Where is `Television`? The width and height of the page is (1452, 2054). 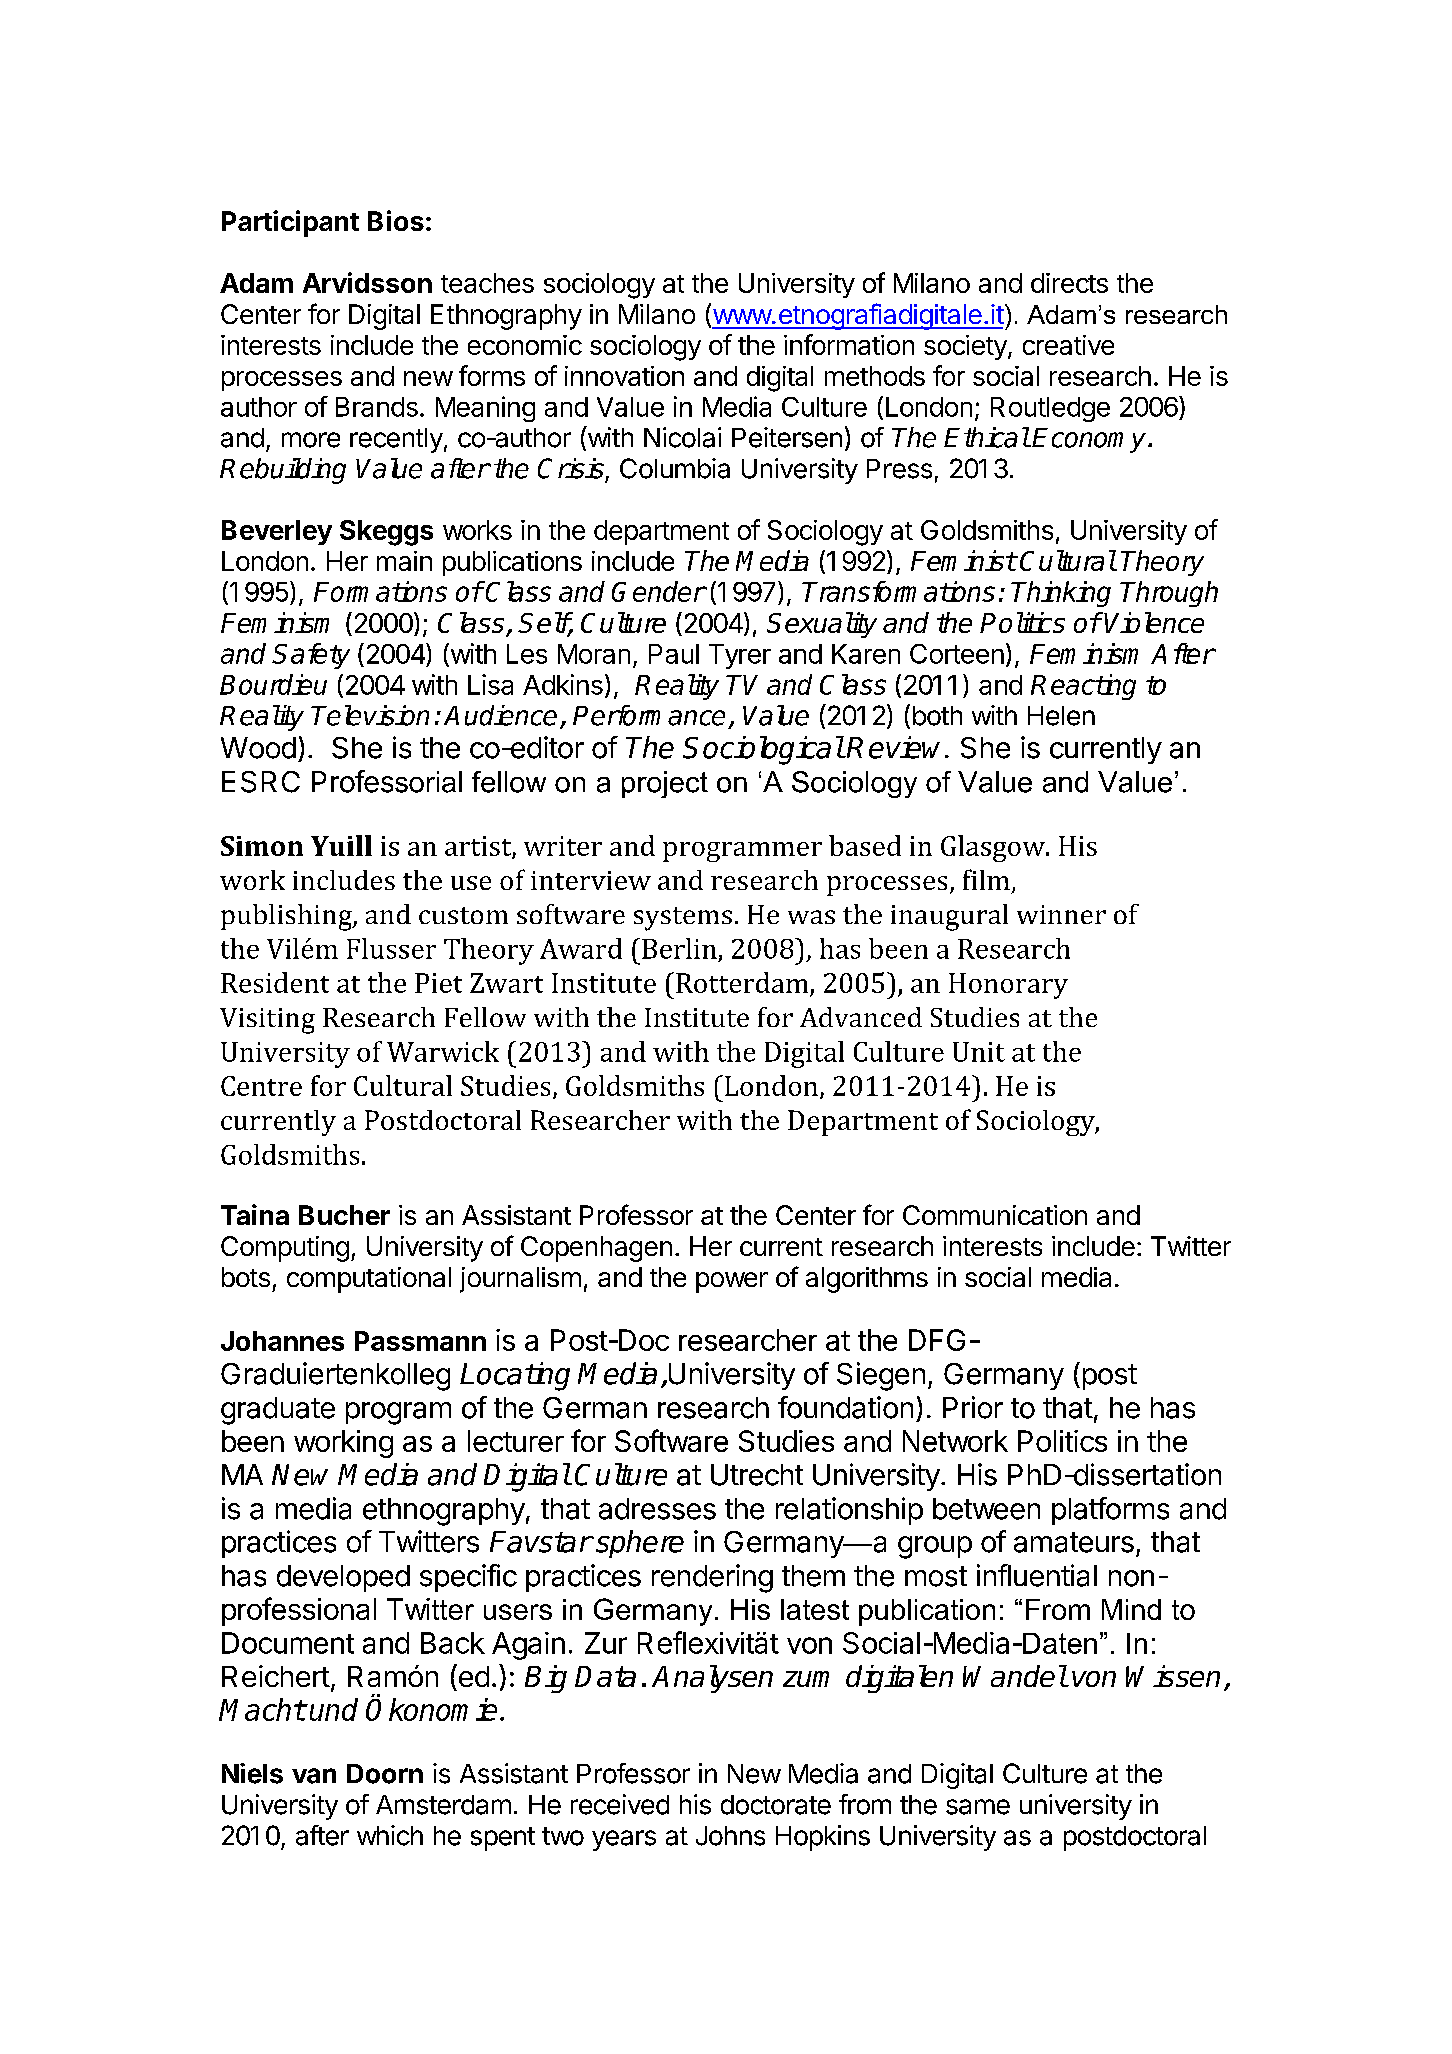
Television is located at coordinates (370, 715).
